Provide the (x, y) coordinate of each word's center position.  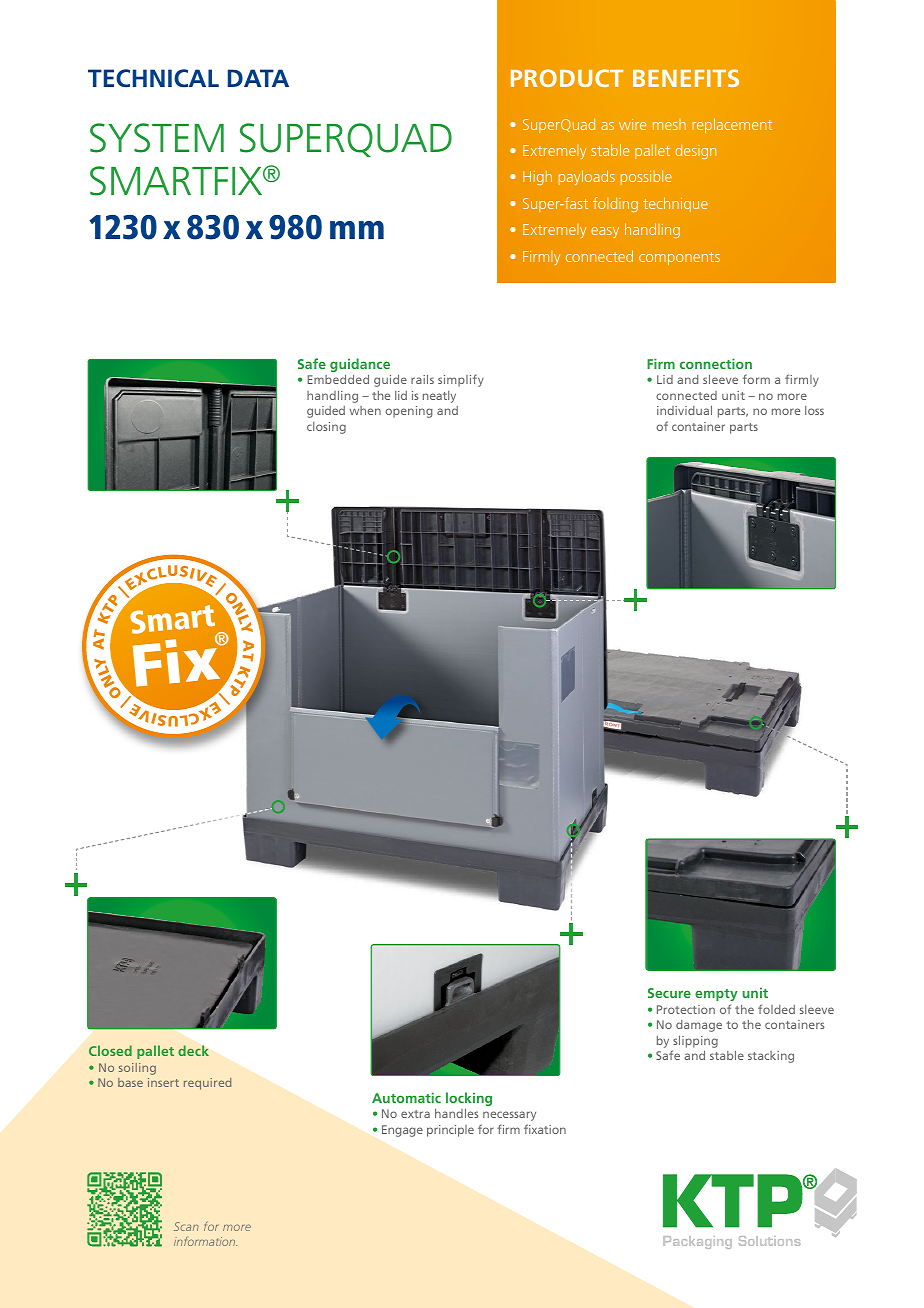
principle (450, 1131)
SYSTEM (157, 138)
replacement (732, 125)
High (537, 177)
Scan (186, 1226)
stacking (771, 1057)
